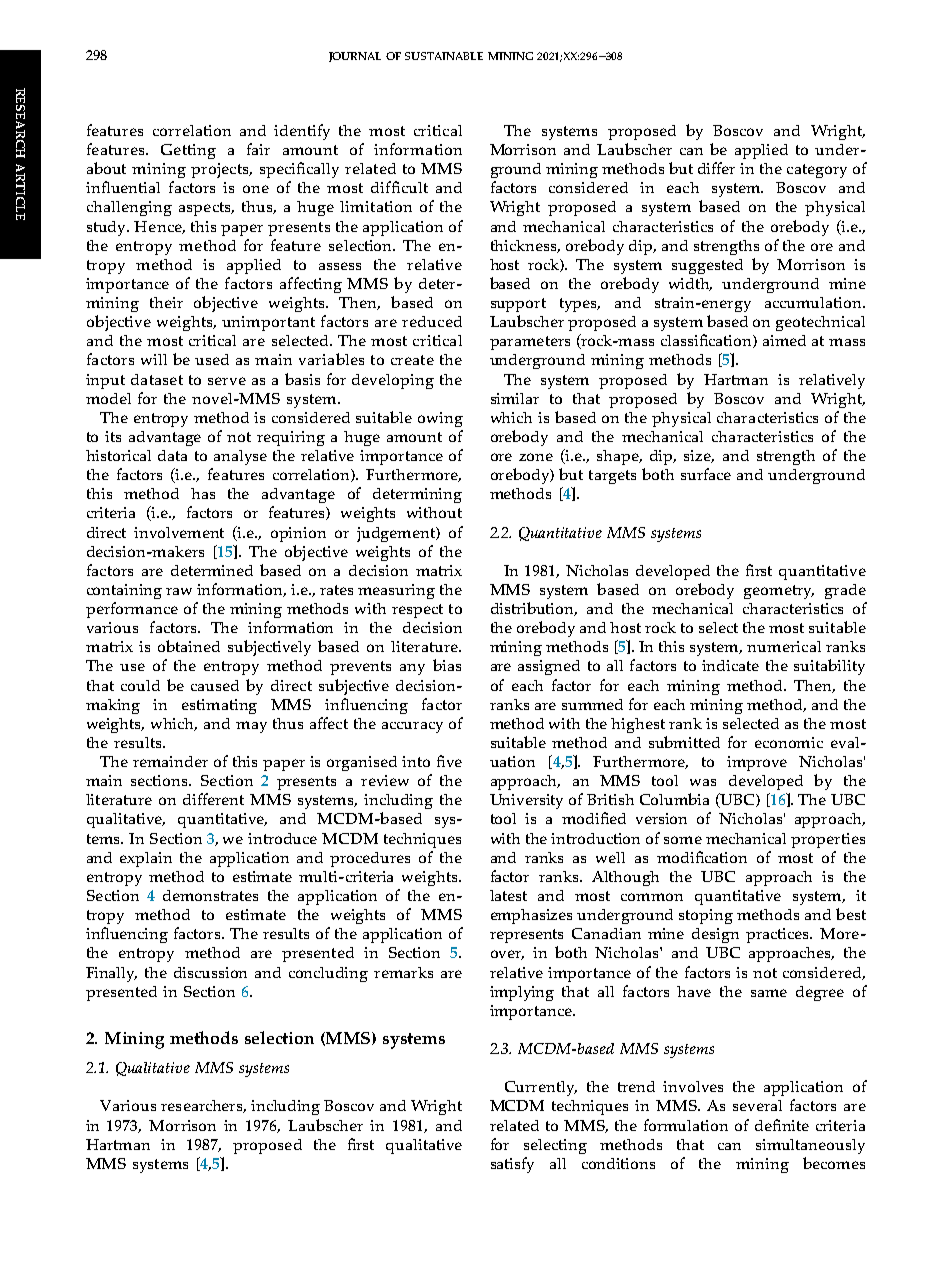 This screenshot has width=952, height=1270. What do you see at coordinates (210, 972) in the screenshot?
I see `discussion` at bounding box center [210, 972].
